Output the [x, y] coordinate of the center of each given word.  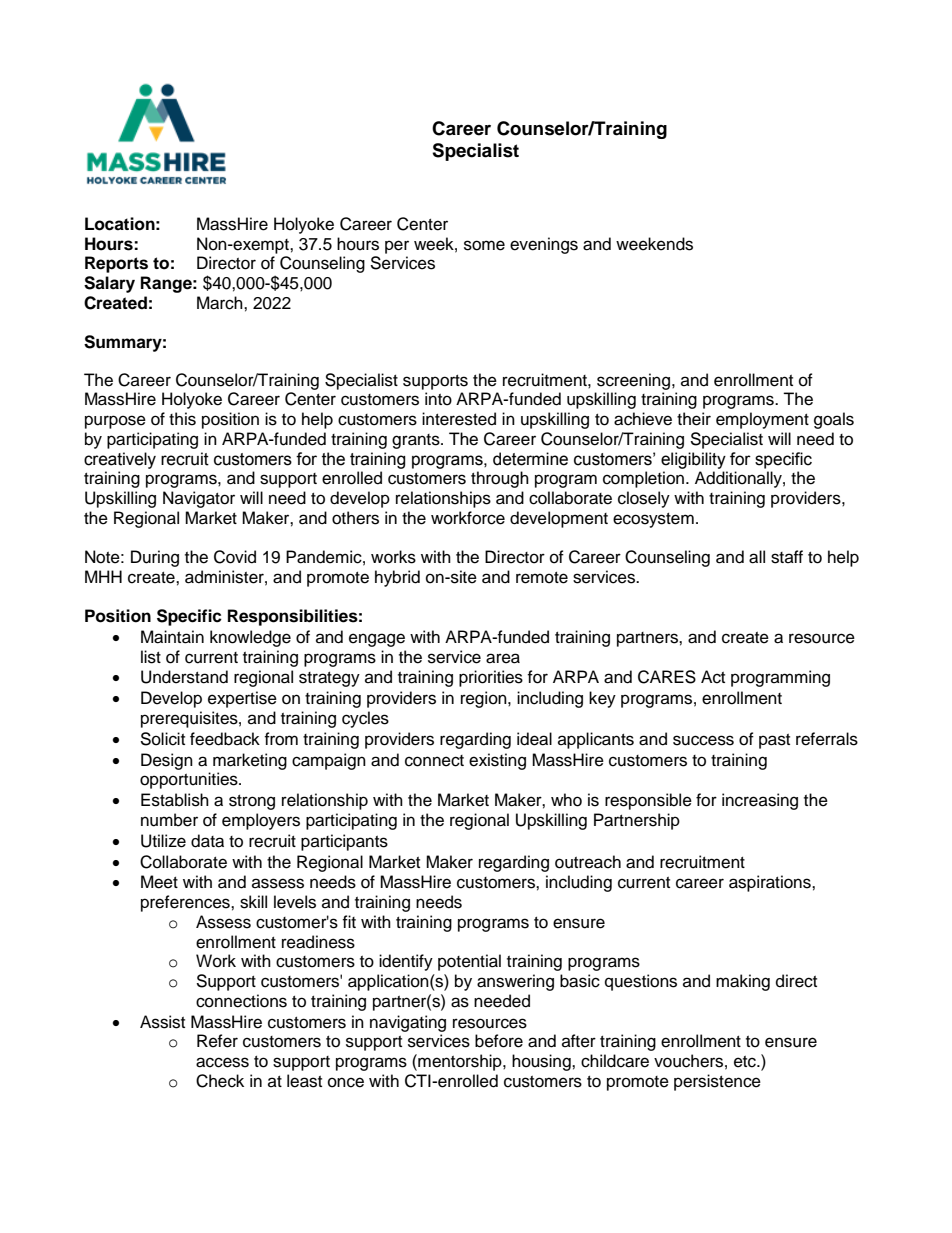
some [484, 245]
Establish [175, 800]
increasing [760, 801]
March [221, 303]
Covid [235, 557]
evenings [544, 245]
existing [497, 761]
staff [787, 557]
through [500, 479]
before [499, 1041]
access [222, 1062]
